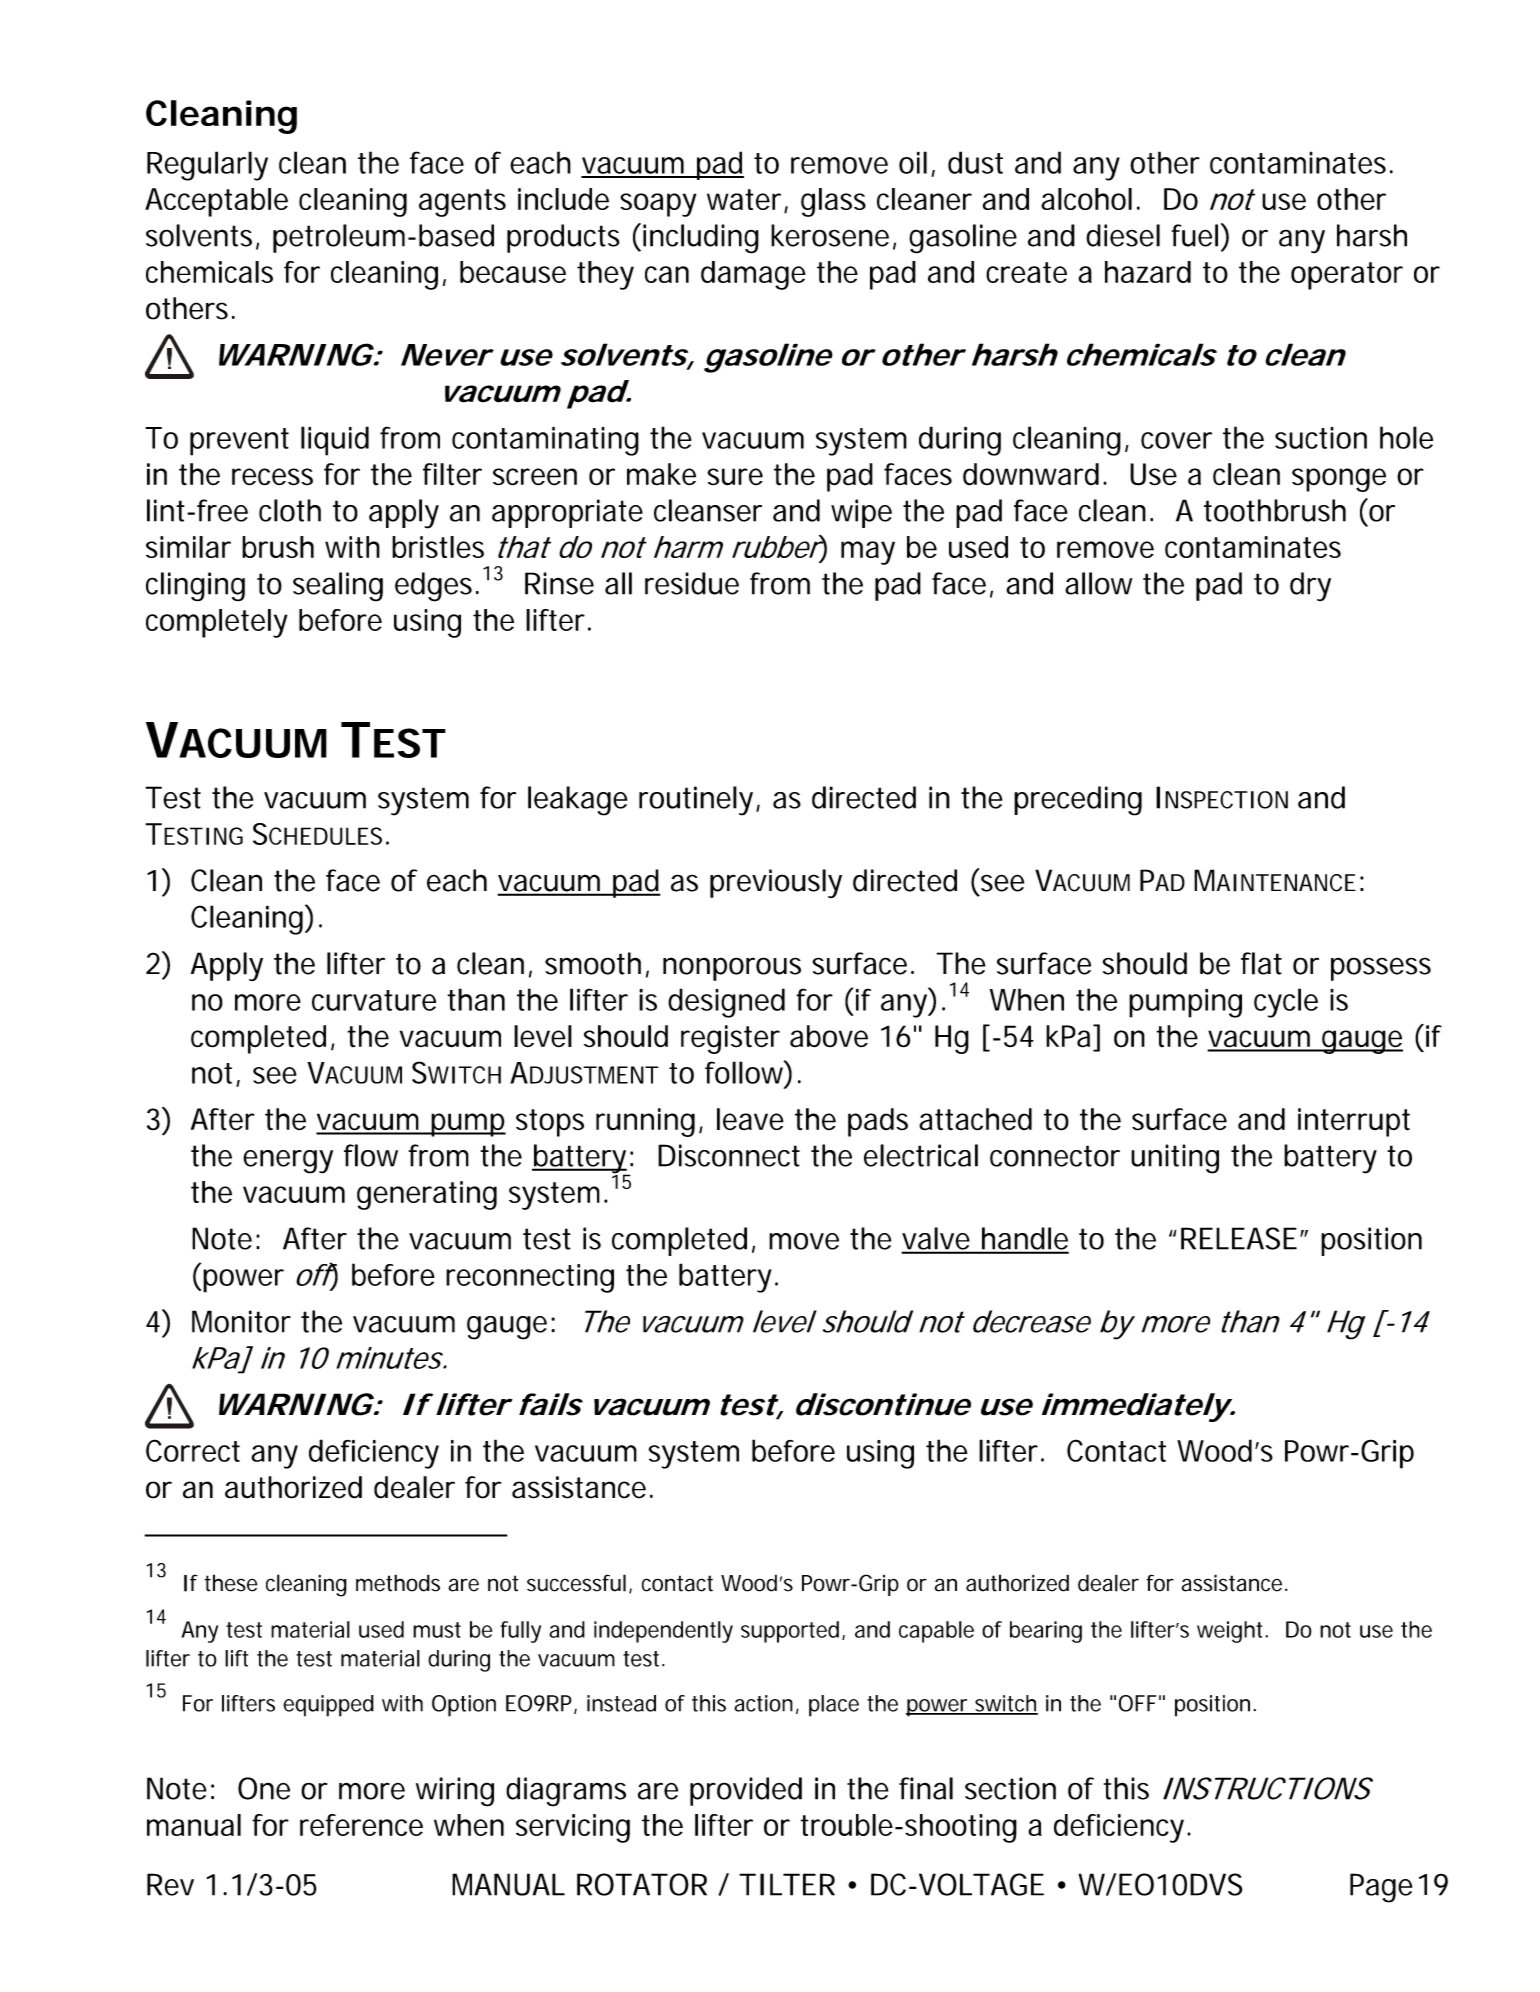  Describe the element at coordinates (833, 202) in the page. I see `glass` at that location.
